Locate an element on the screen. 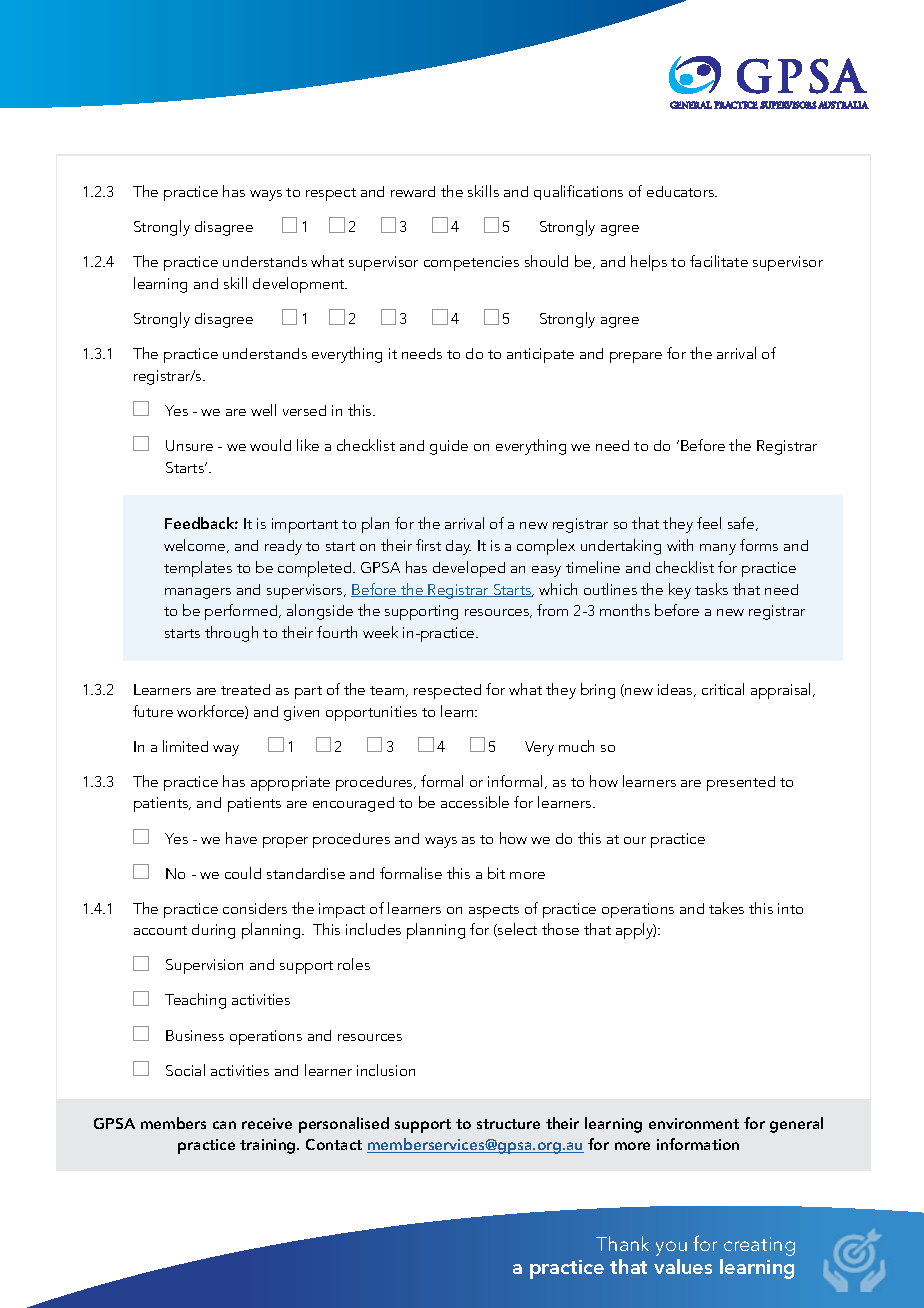  accessible is located at coordinates (475, 802).
